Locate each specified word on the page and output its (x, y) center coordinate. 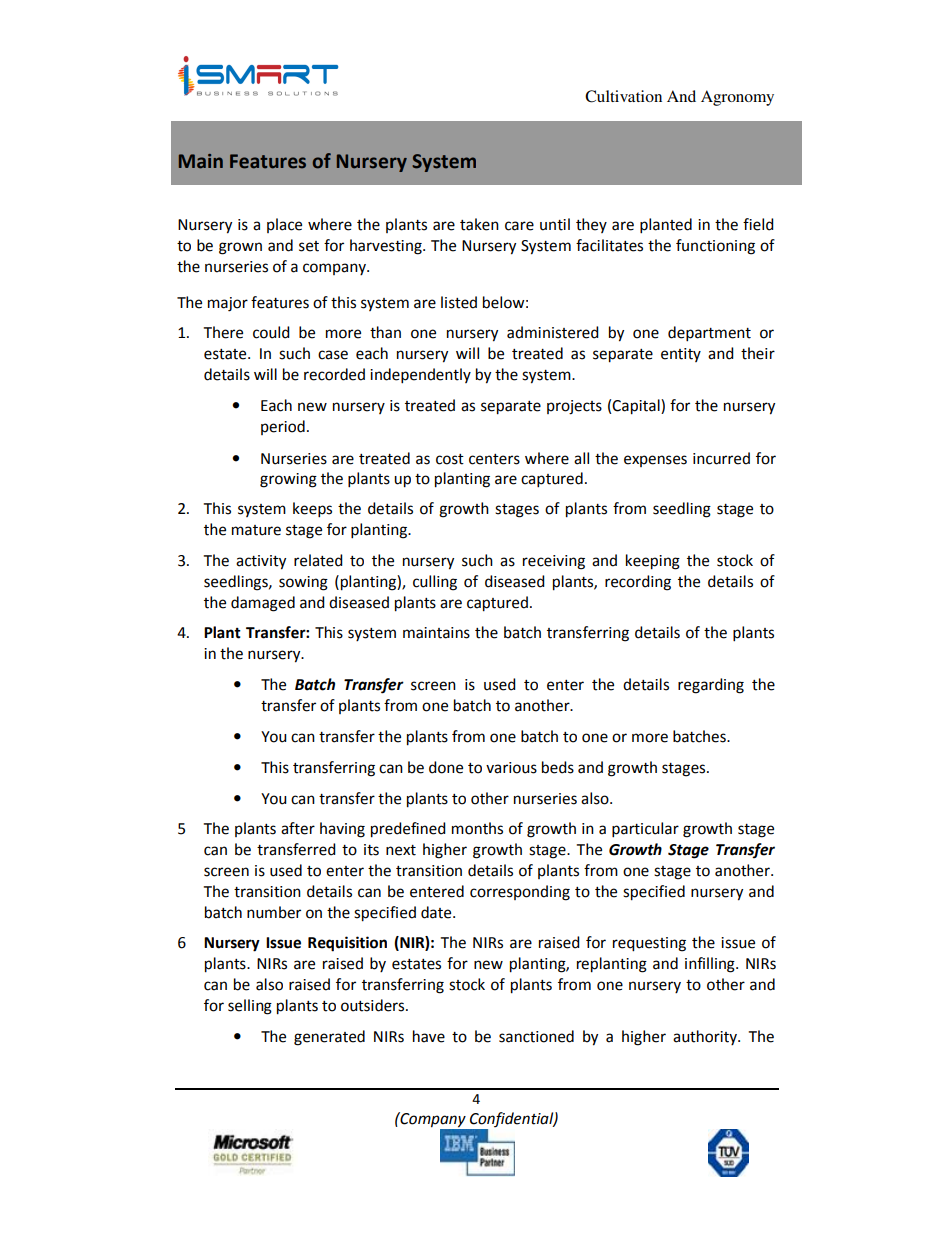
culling (435, 583)
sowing (303, 583)
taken (479, 224)
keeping (653, 562)
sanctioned (536, 1036)
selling (250, 1007)
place (284, 225)
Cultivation (623, 96)
